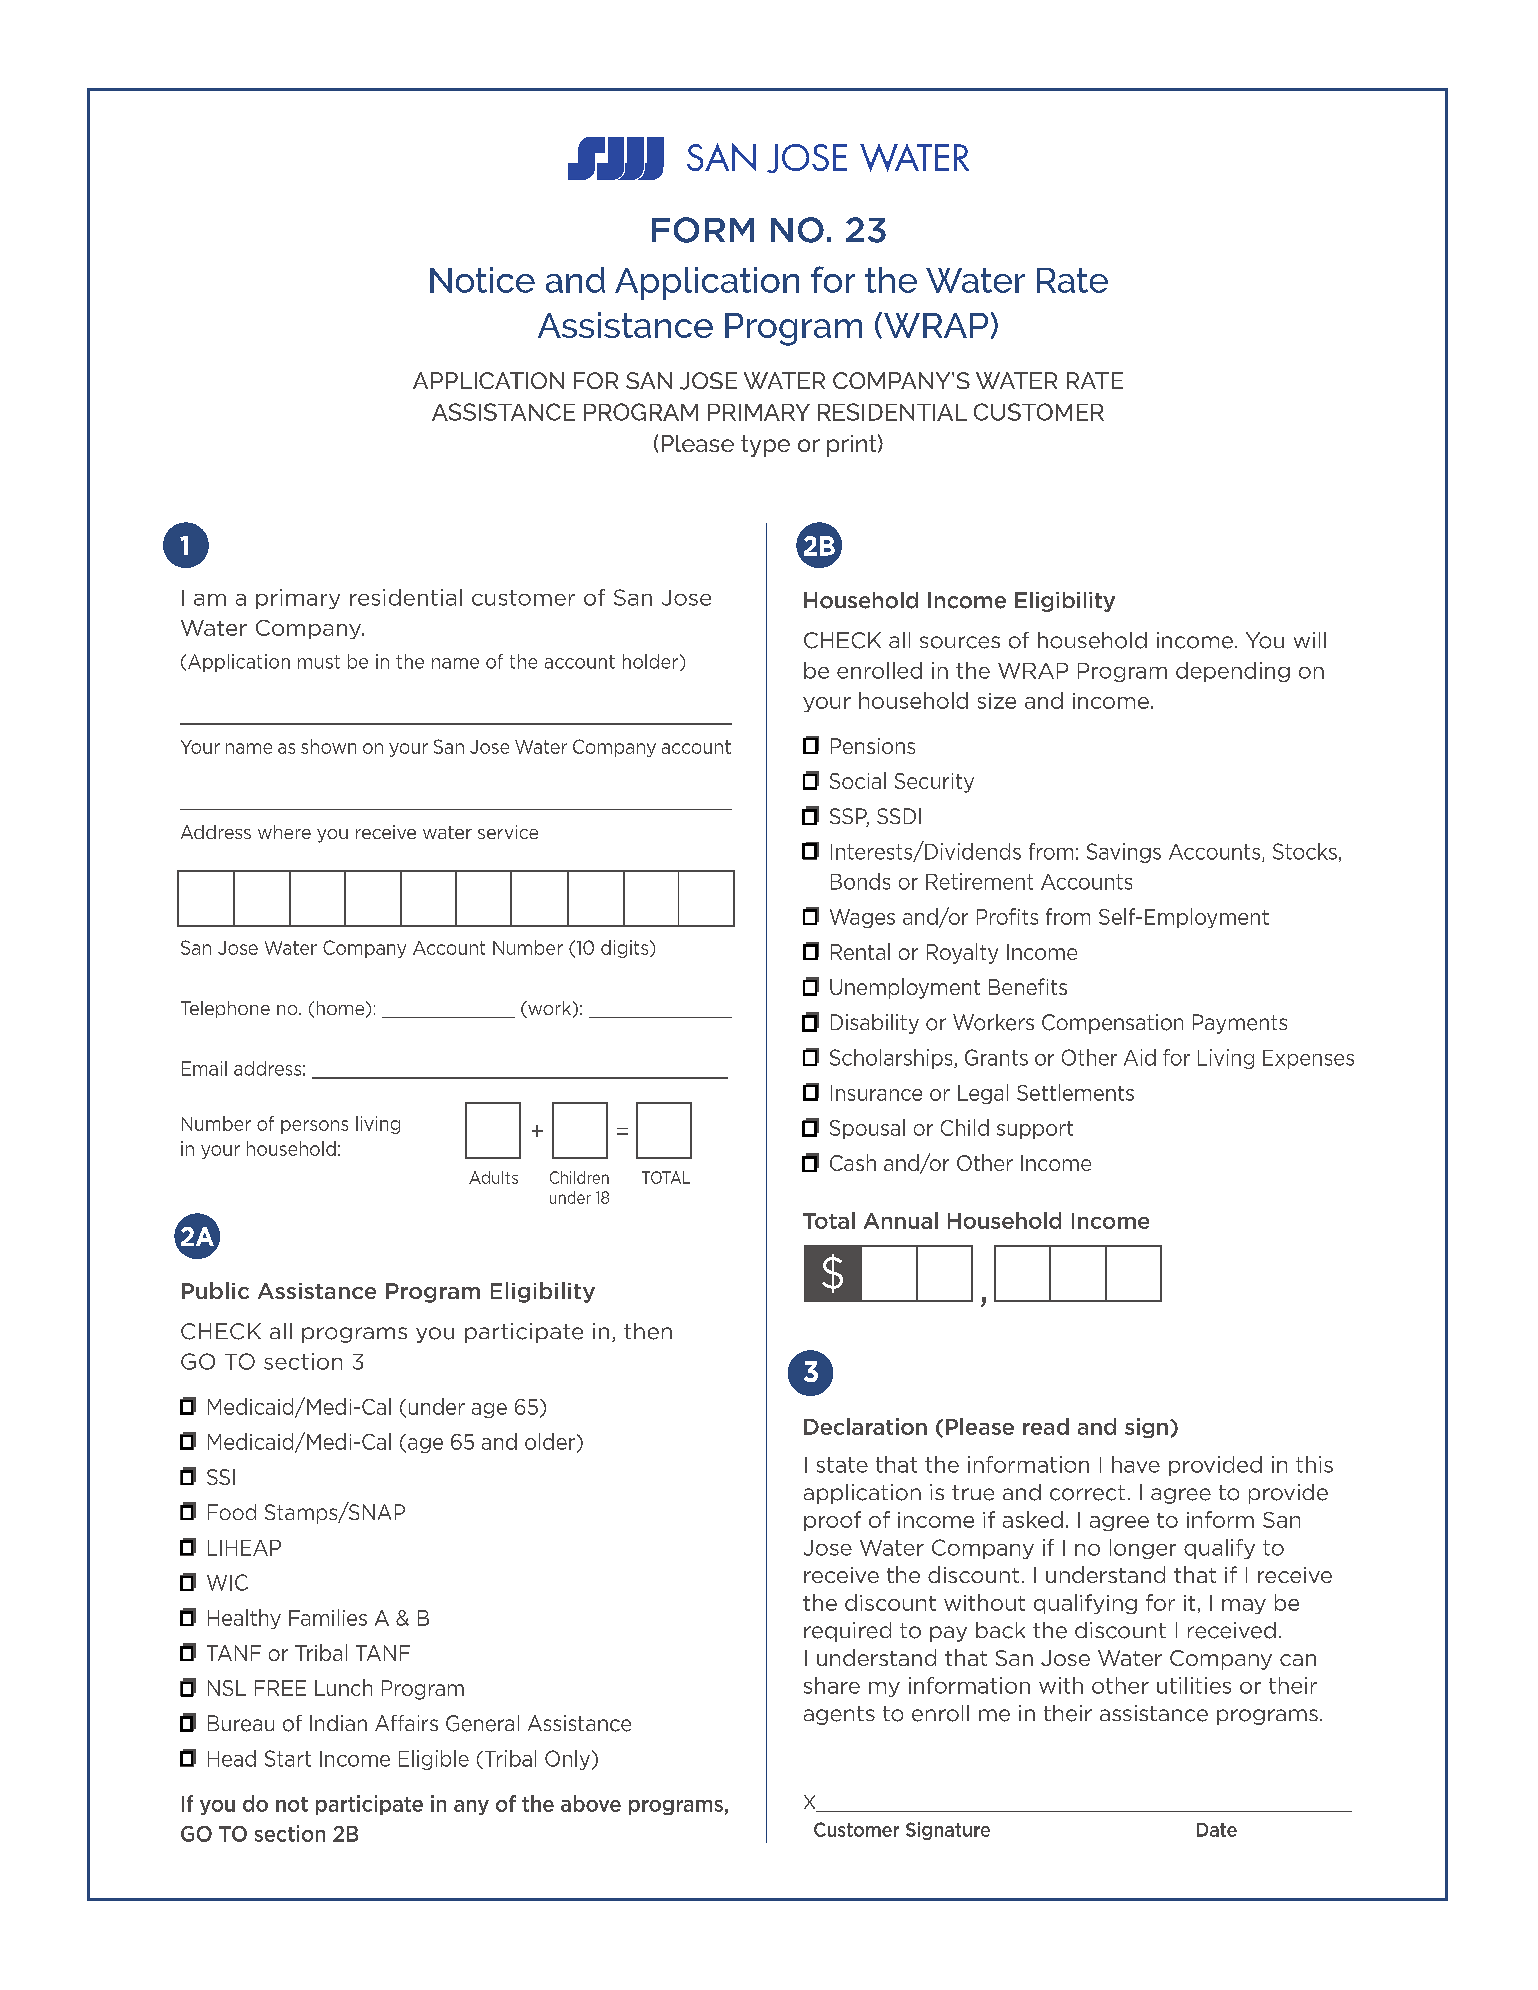 The height and width of the document is (1990, 1538). Describe the element at coordinates (839, 1715) in the document. I see `agents` at that location.
